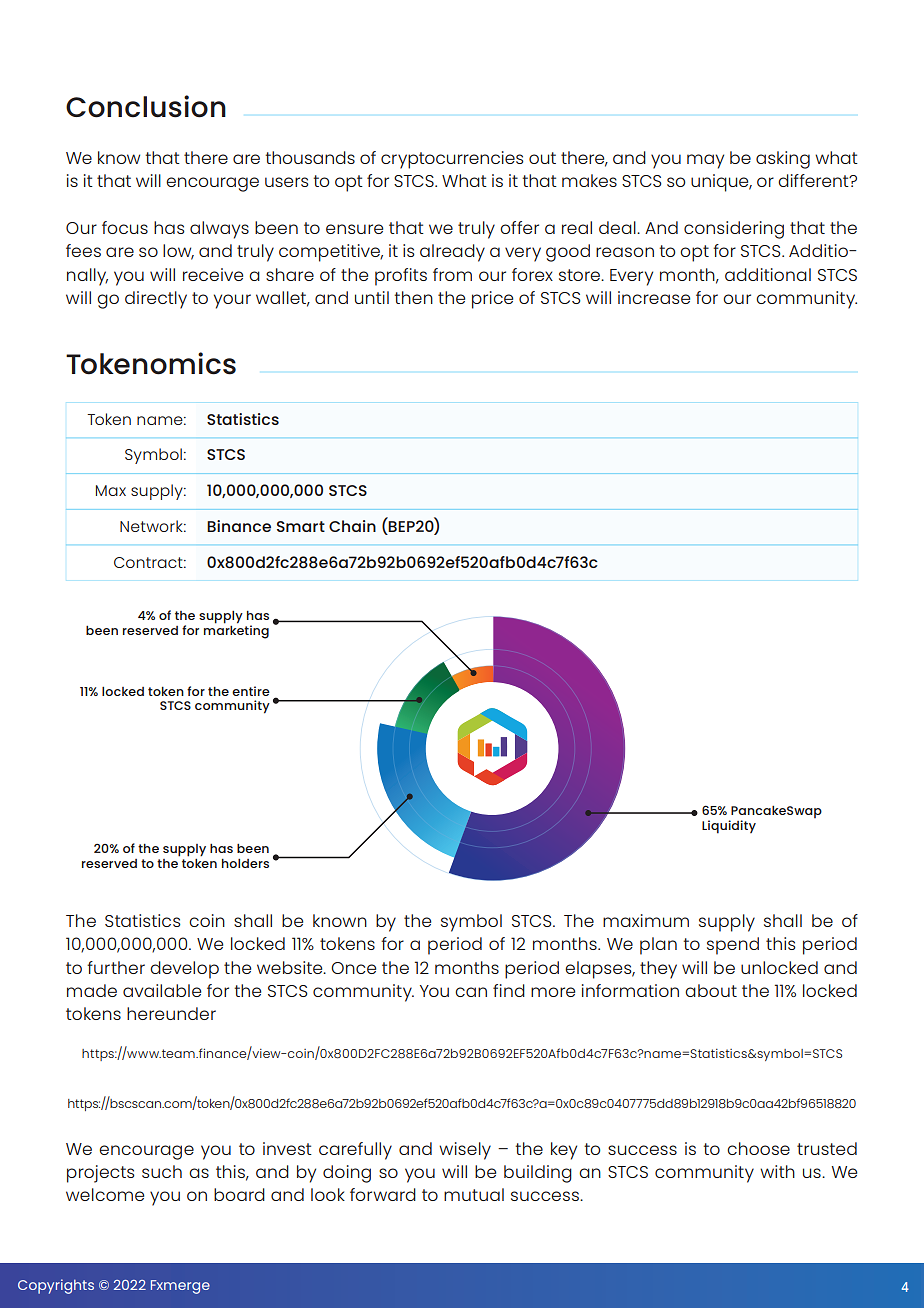  Describe the element at coordinates (705, 161) in the screenshot. I see `may` at that location.
